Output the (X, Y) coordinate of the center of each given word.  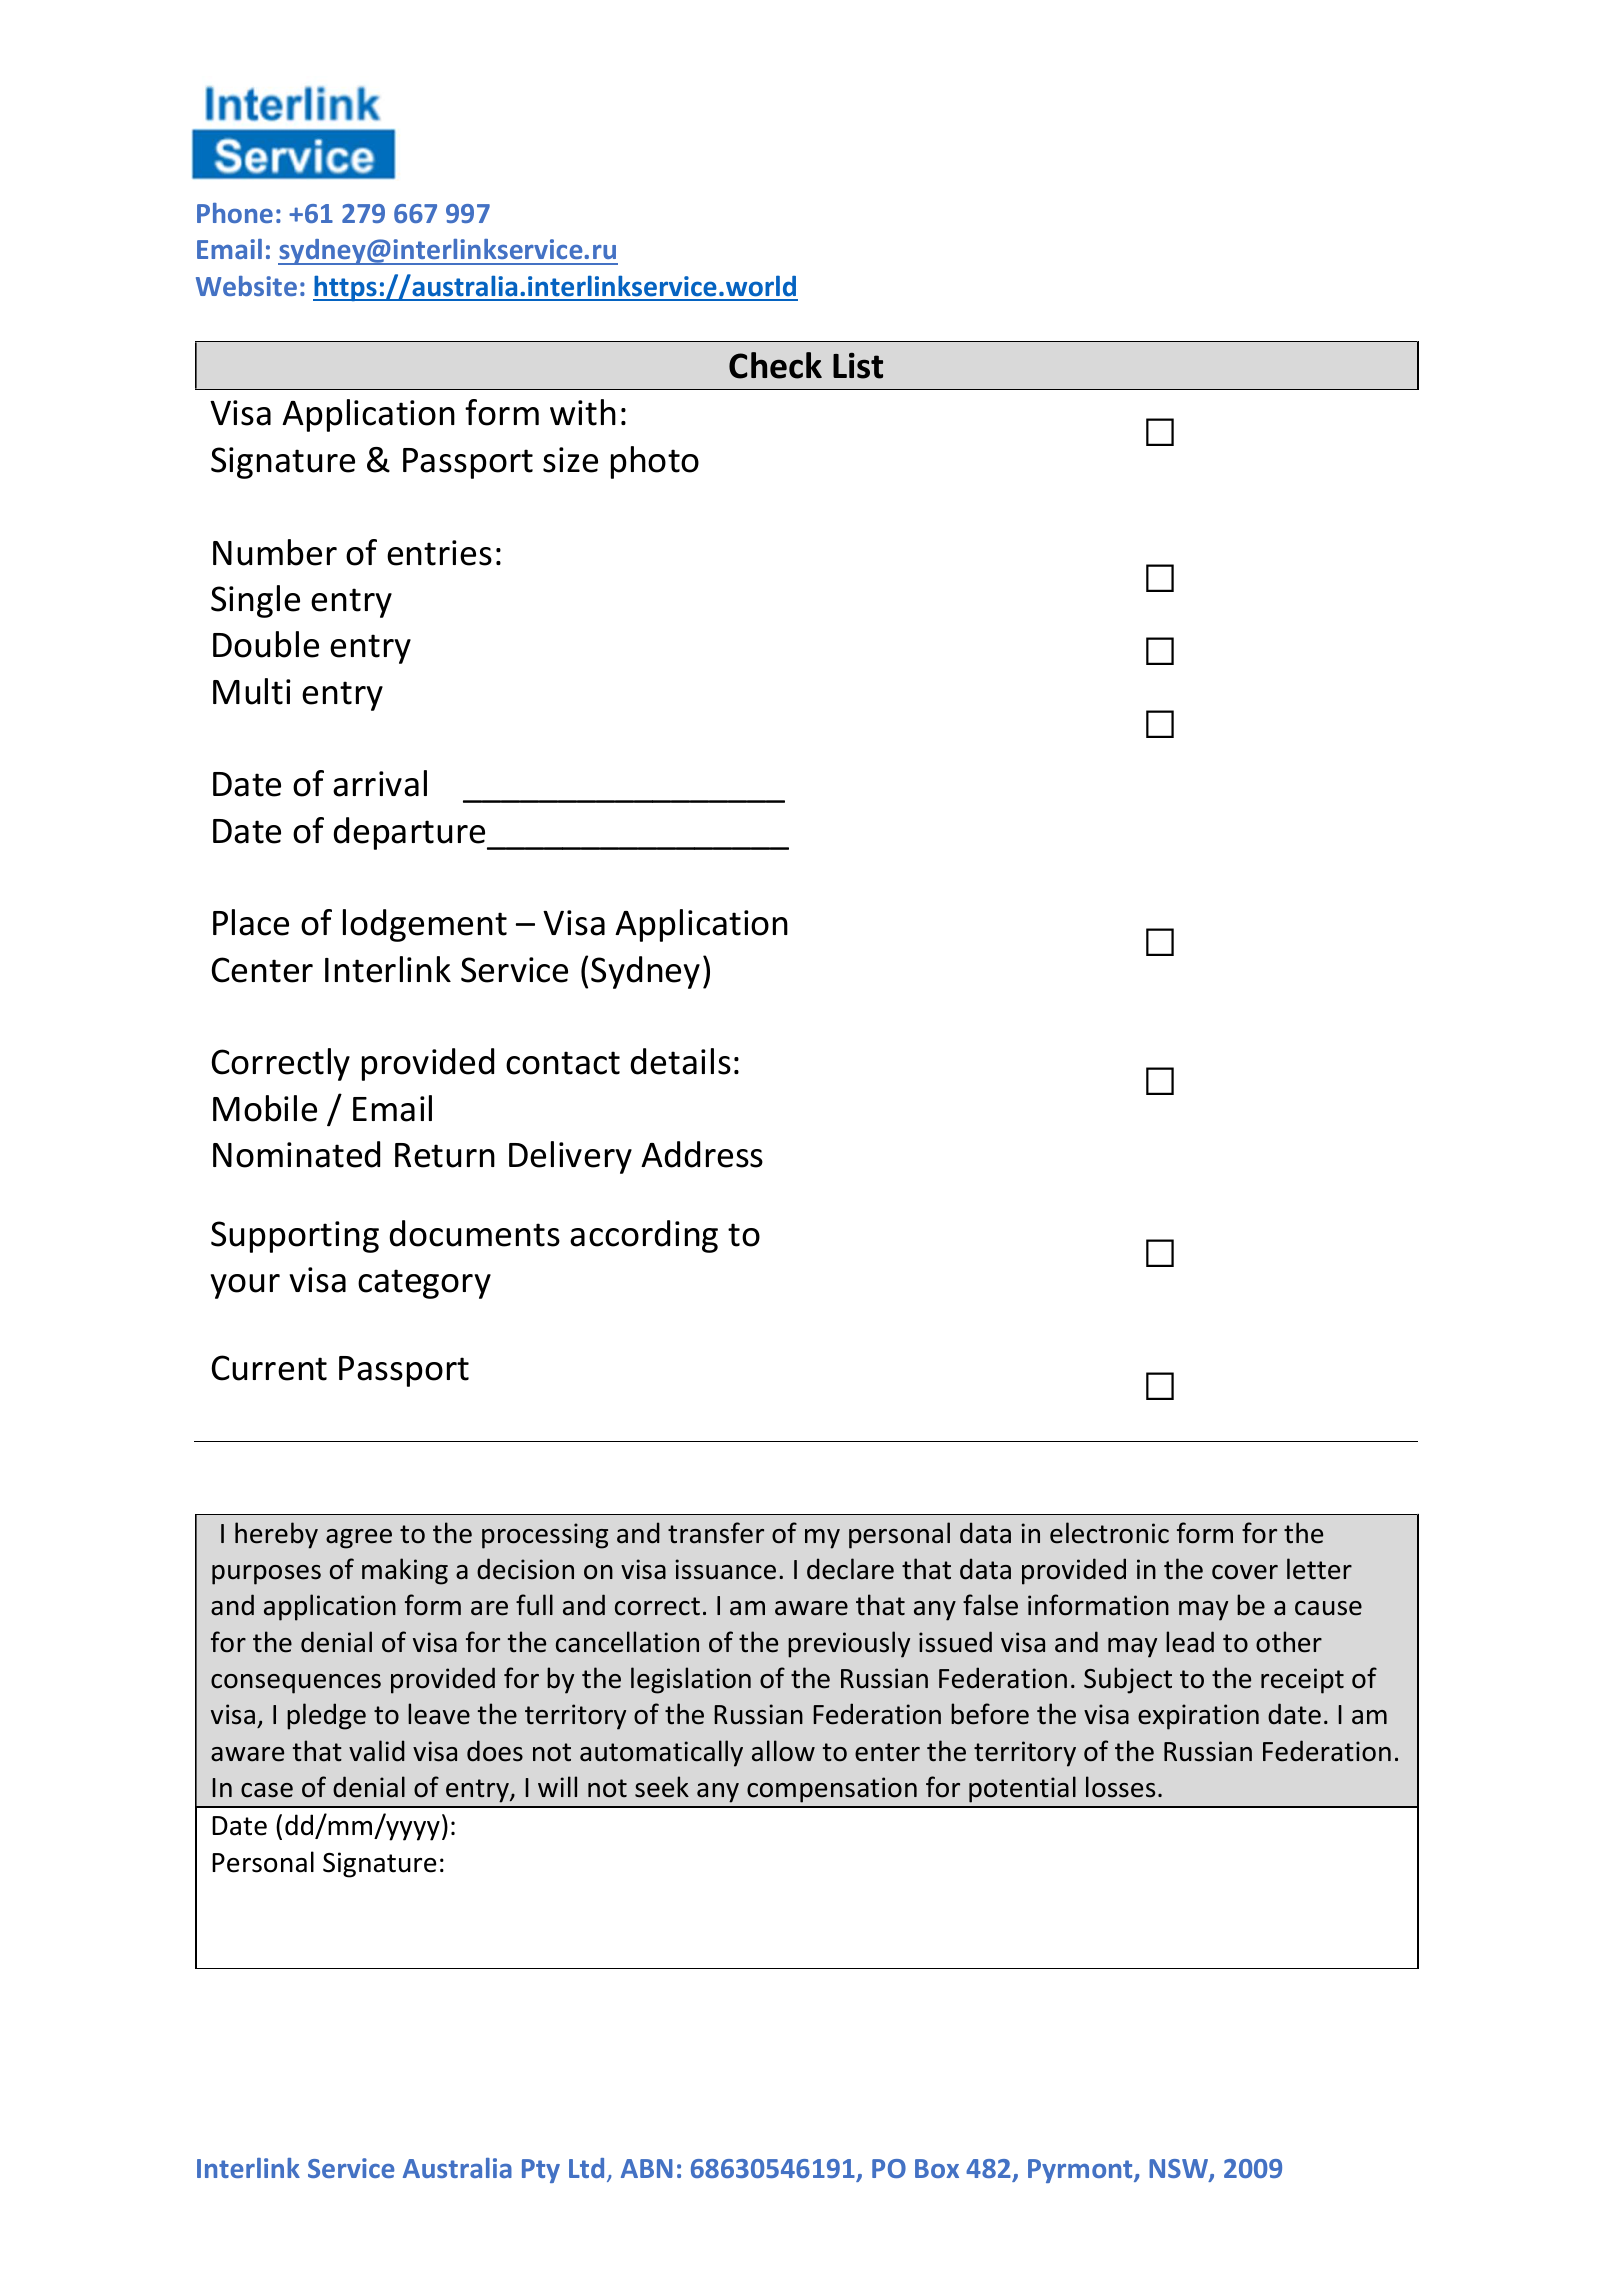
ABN (647, 2168)
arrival (380, 783)
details (680, 1061)
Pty (541, 2171)
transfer (716, 1533)
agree (359, 1539)
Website (246, 286)
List (858, 366)
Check (775, 365)
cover (1245, 1572)
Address (702, 1154)
